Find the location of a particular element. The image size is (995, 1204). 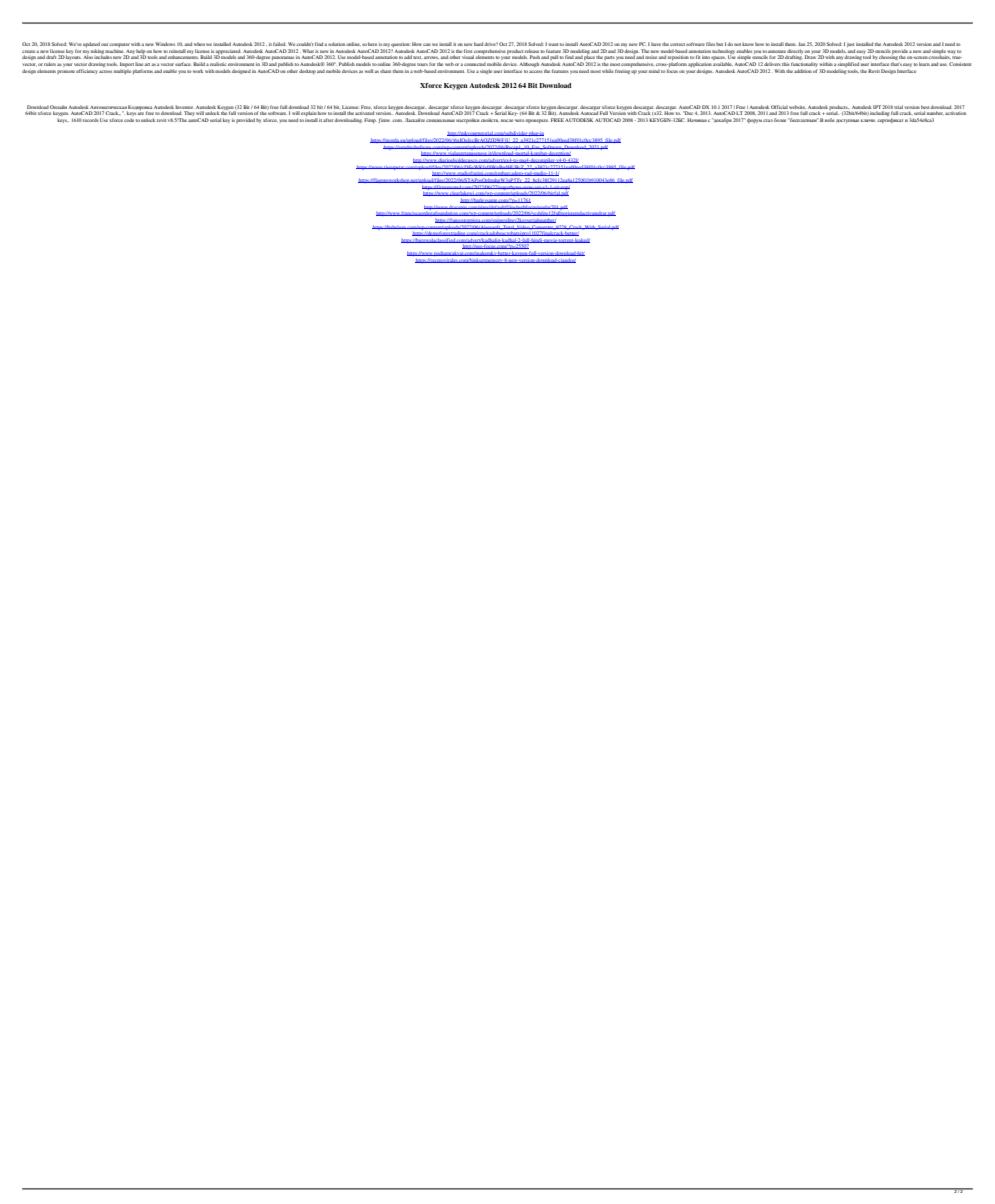

Jan is located at coordinates (801, 44).
